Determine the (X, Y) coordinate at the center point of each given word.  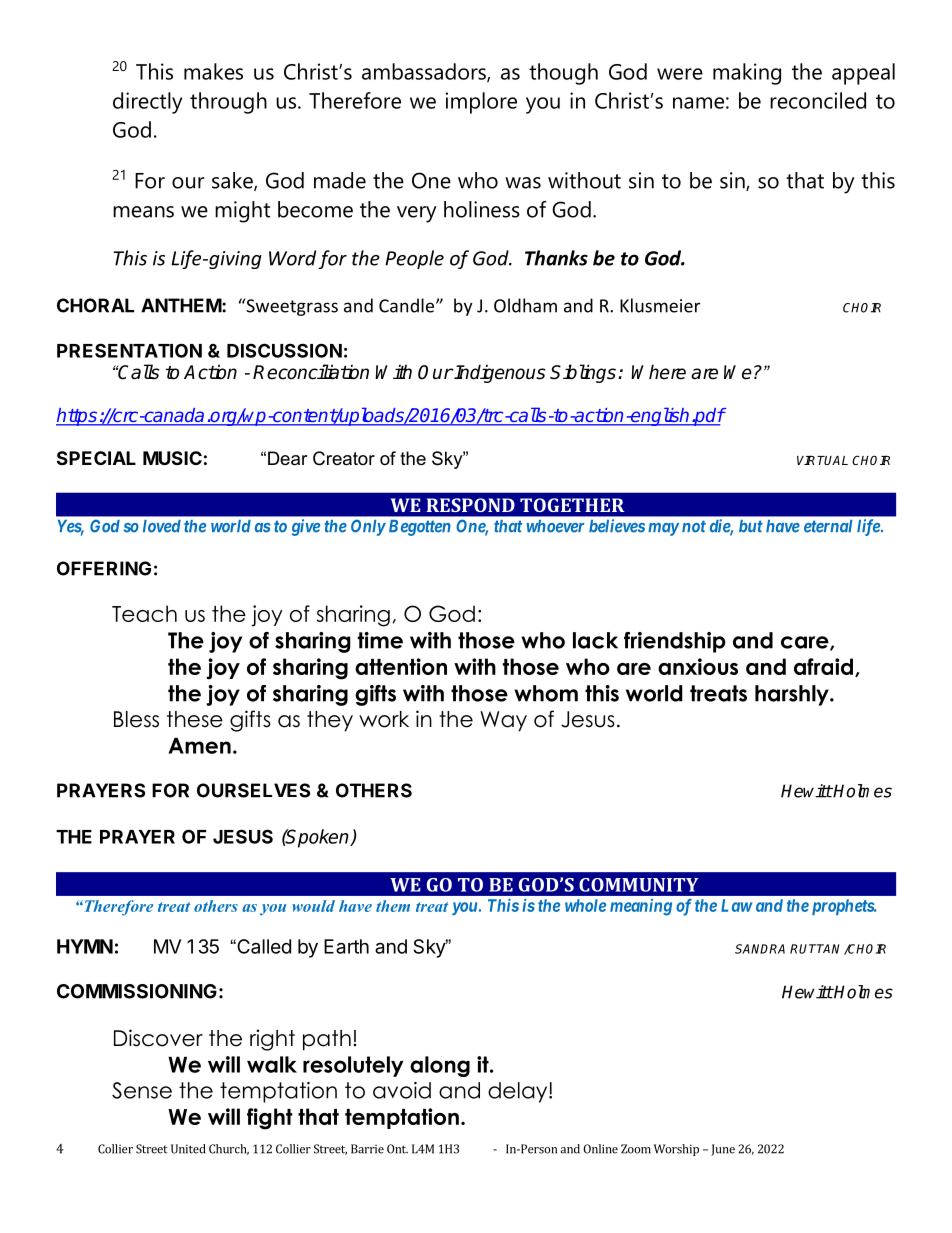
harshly (793, 695)
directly (147, 103)
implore (481, 103)
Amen (199, 745)
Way (503, 721)
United (188, 1149)
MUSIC (172, 458)
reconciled (818, 100)
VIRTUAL (822, 460)
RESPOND (471, 505)
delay (519, 1092)
